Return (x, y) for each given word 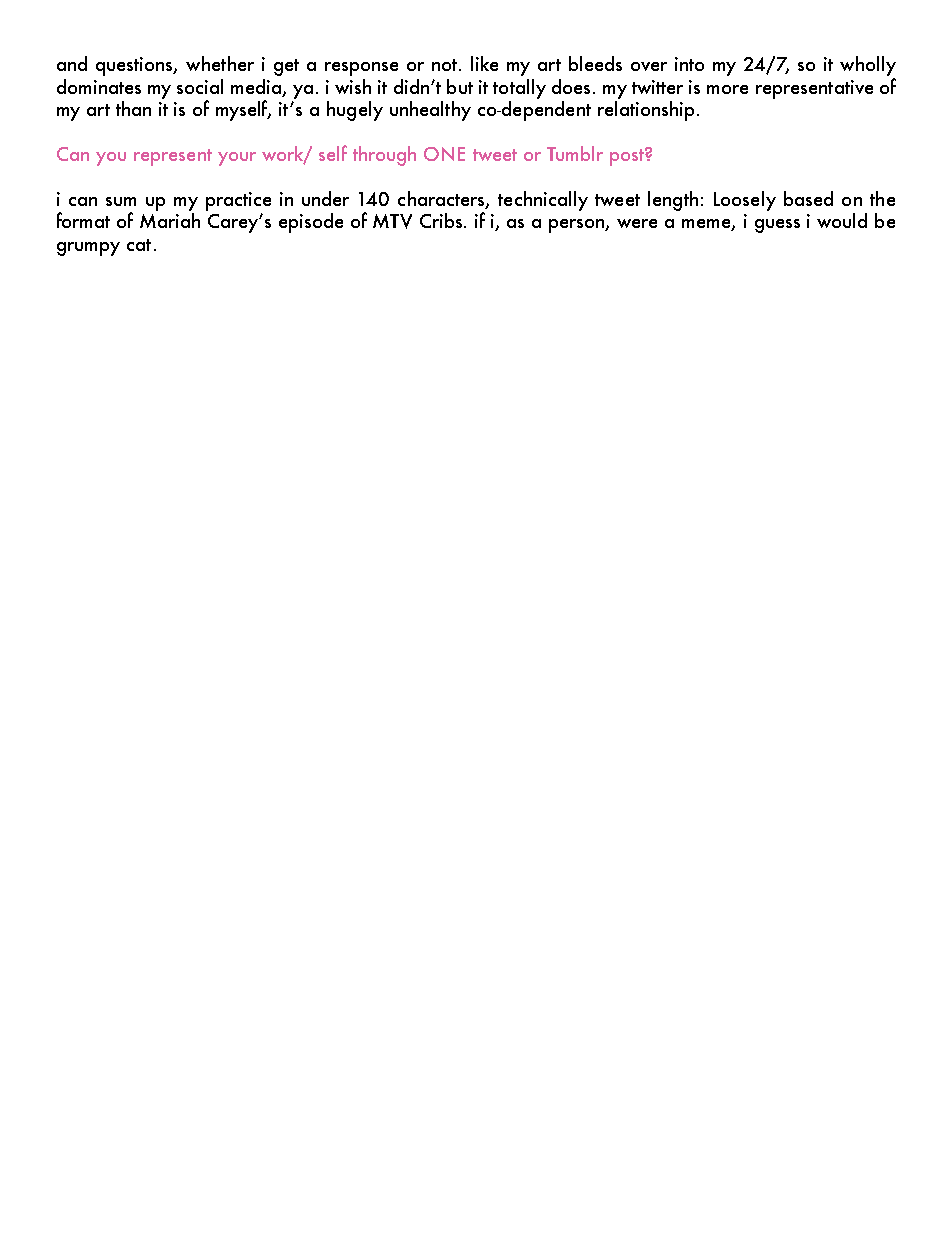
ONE (444, 154)
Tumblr (575, 153)
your (237, 159)
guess (777, 226)
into (689, 64)
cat (139, 245)
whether (220, 63)
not (446, 65)
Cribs (442, 220)
